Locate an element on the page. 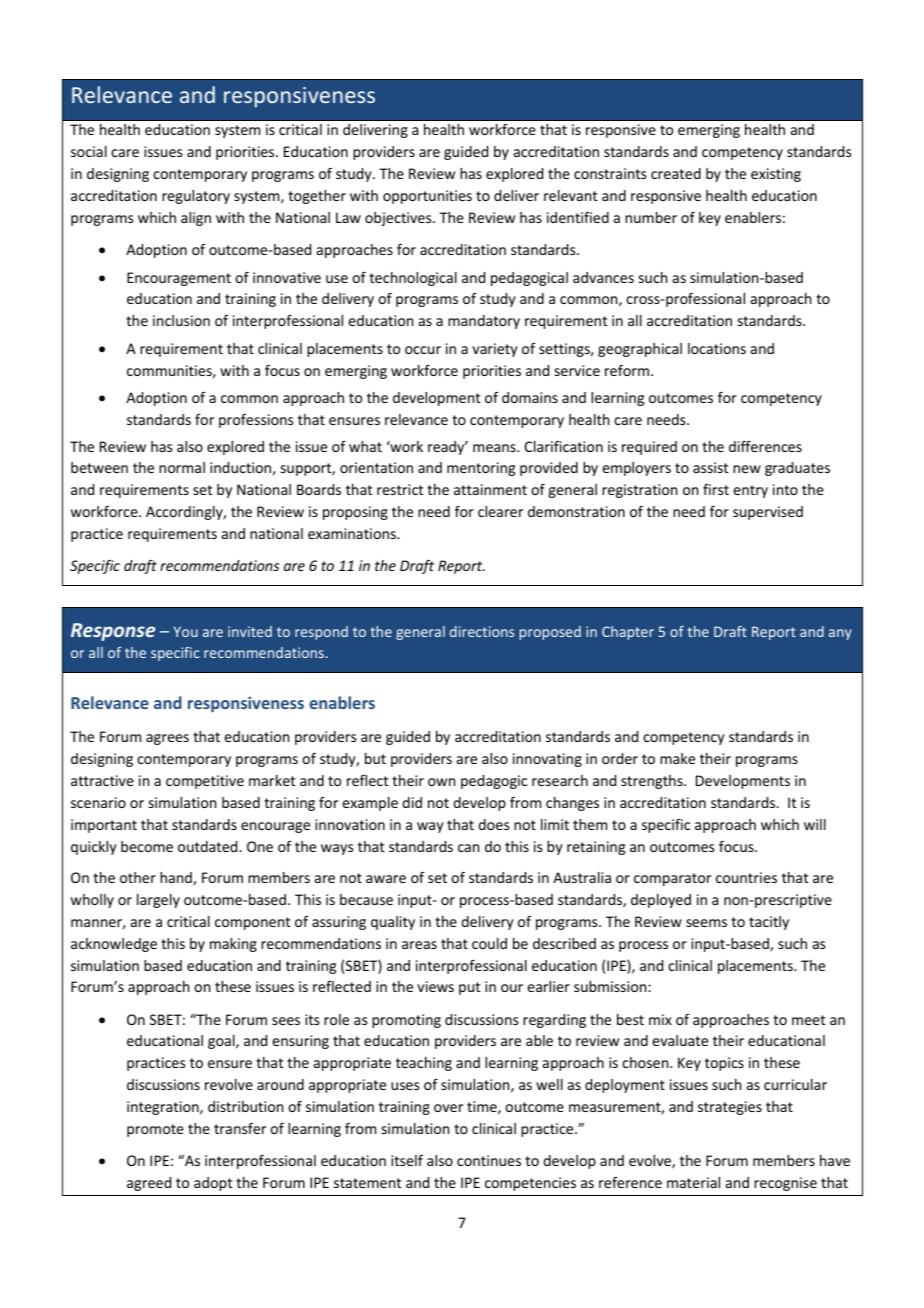 Image resolution: width=924 pixels, height=1308 pixels. promote is located at coordinates (155, 1130).
